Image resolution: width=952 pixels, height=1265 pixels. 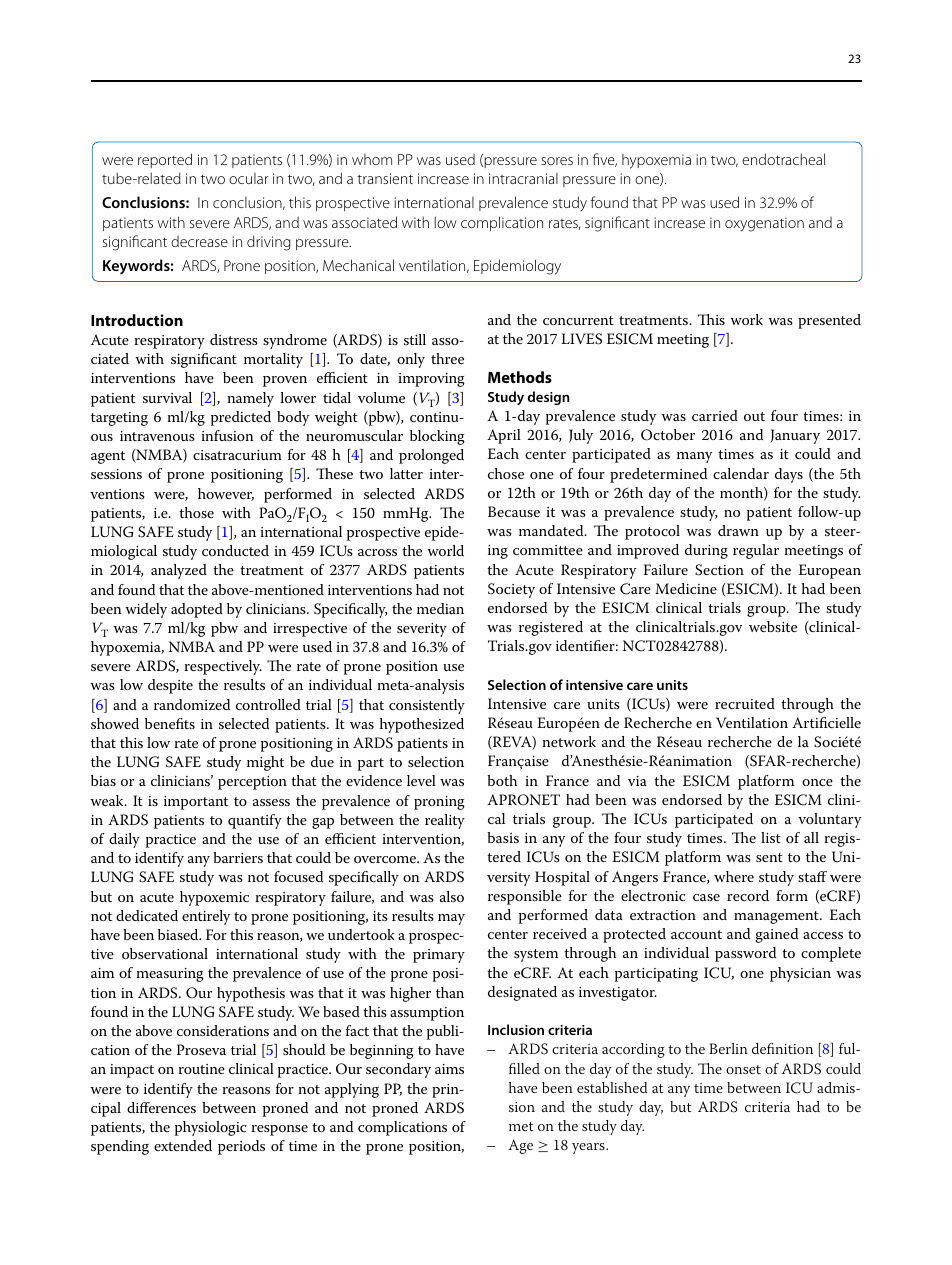 What do you see at coordinates (196, 512) in the screenshot?
I see `those` at bounding box center [196, 512].
